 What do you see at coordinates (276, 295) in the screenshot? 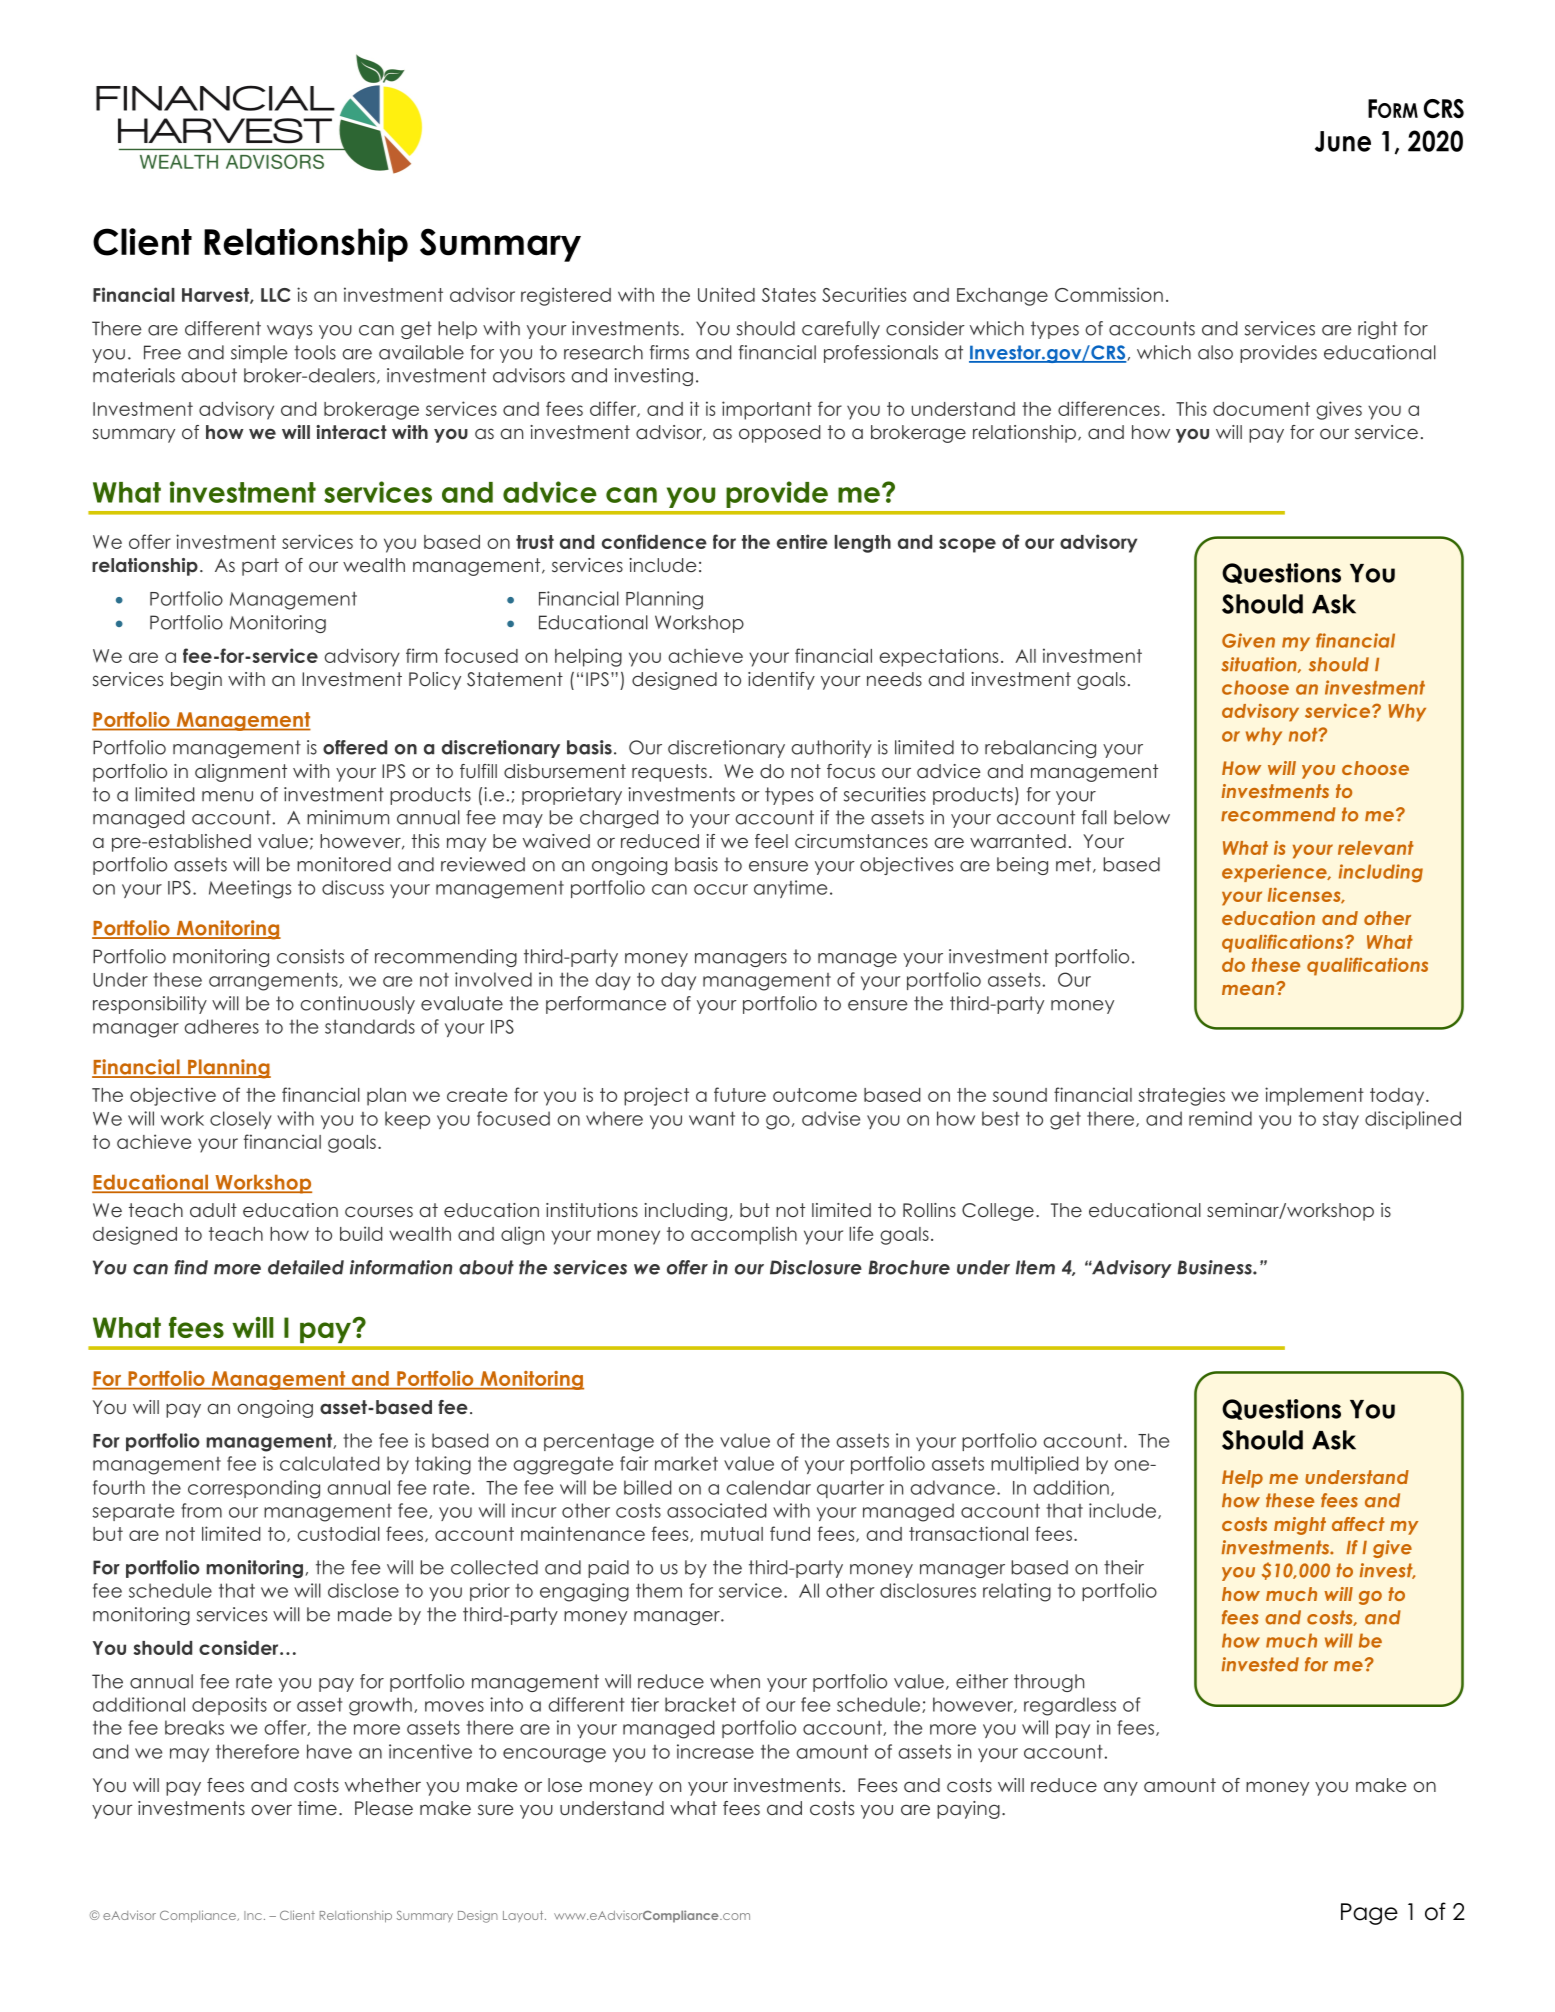
I see `LLC` at bounding box center [276, 295].
